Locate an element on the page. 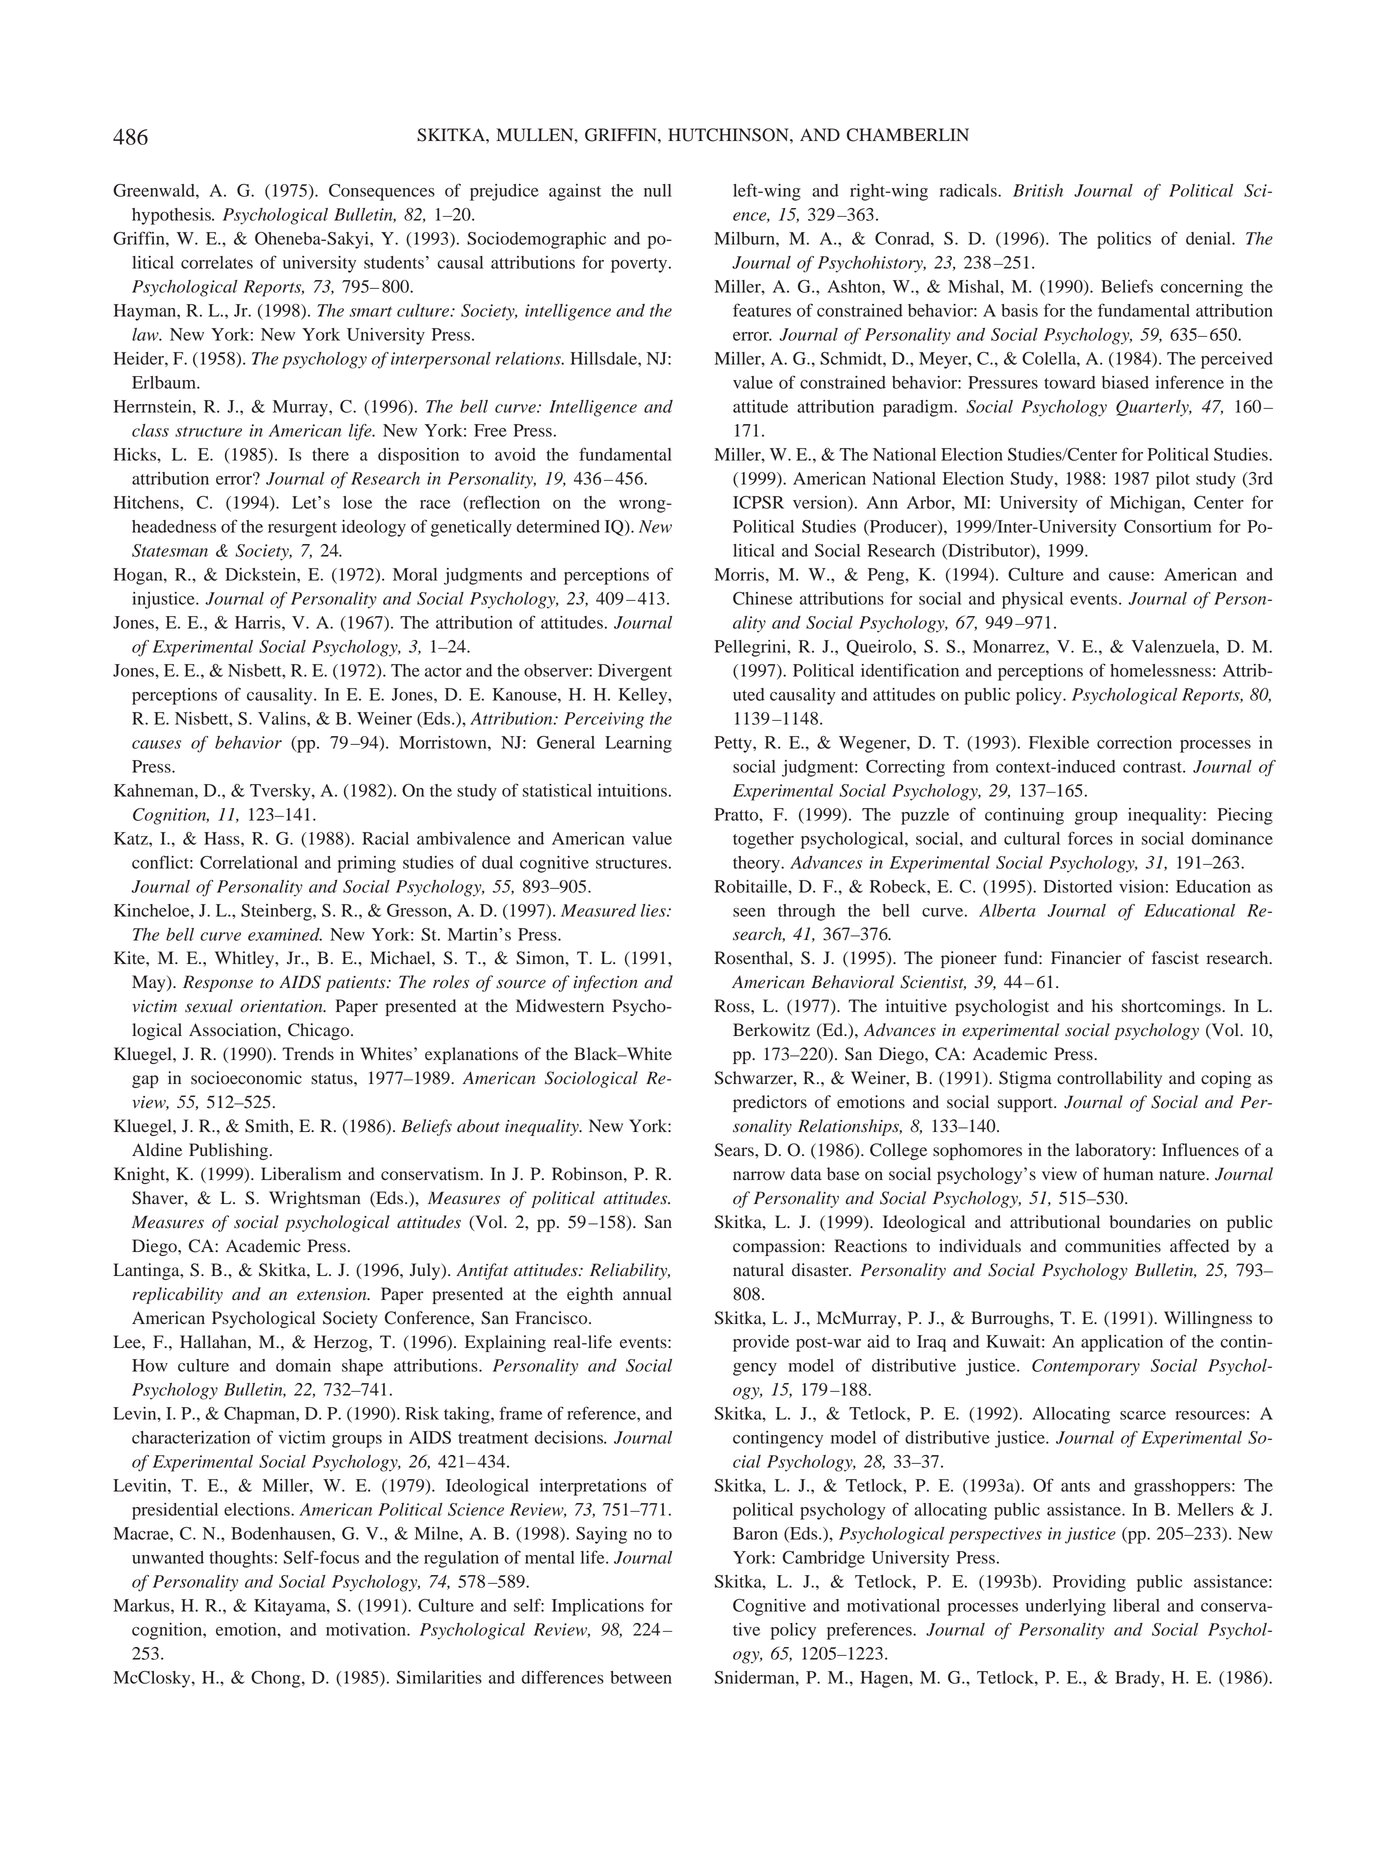 The image size is (1388, 1851). seen is located at coordinates (749, 912).
